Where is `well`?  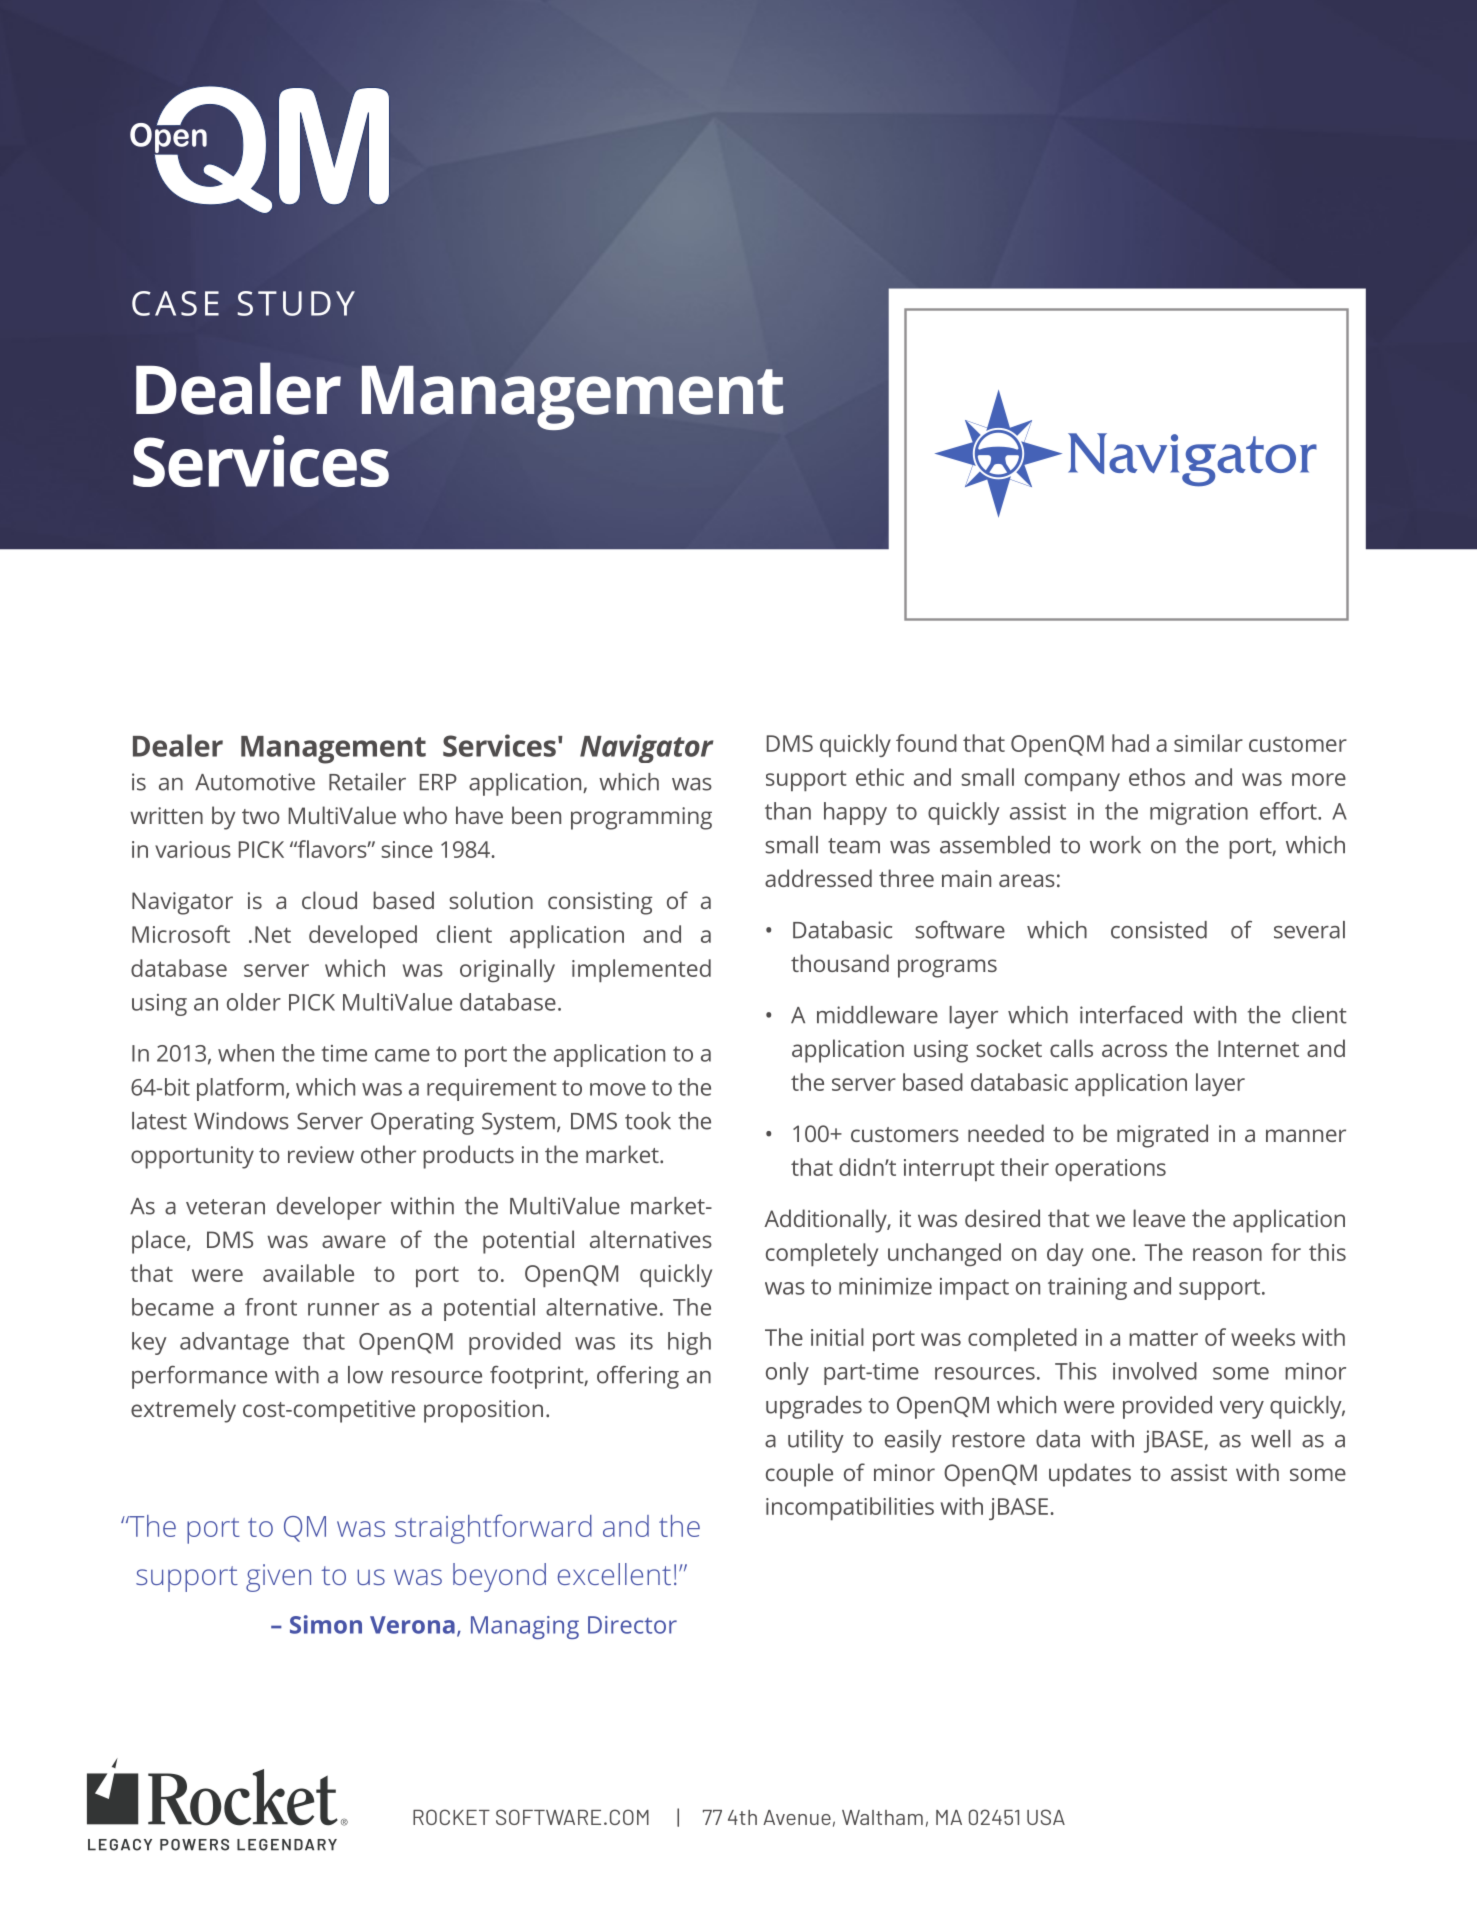
well is located at coordinates (1271, 1439).
